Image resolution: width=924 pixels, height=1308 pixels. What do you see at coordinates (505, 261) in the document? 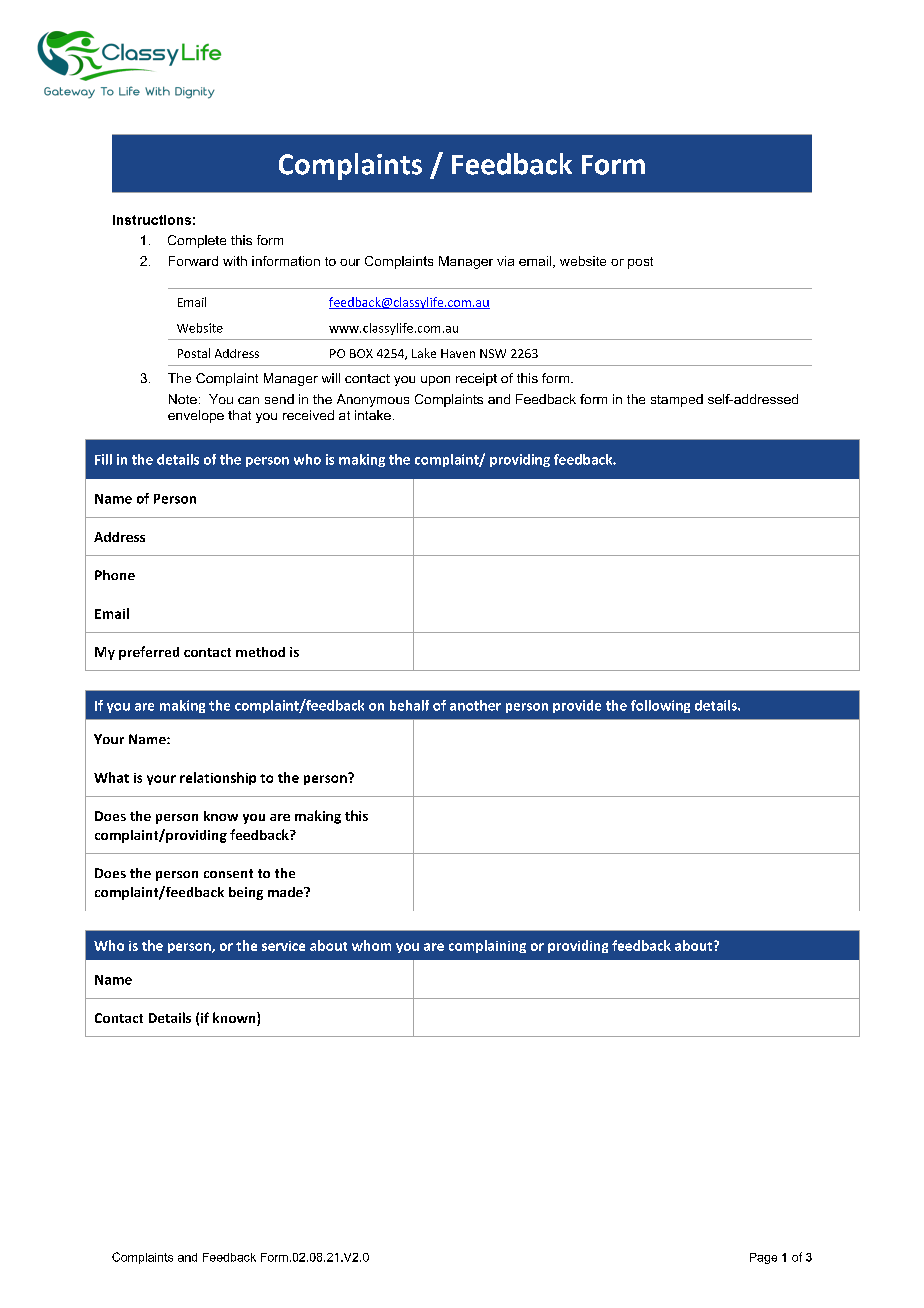
I see `via` at bounding box center [505, 261].
